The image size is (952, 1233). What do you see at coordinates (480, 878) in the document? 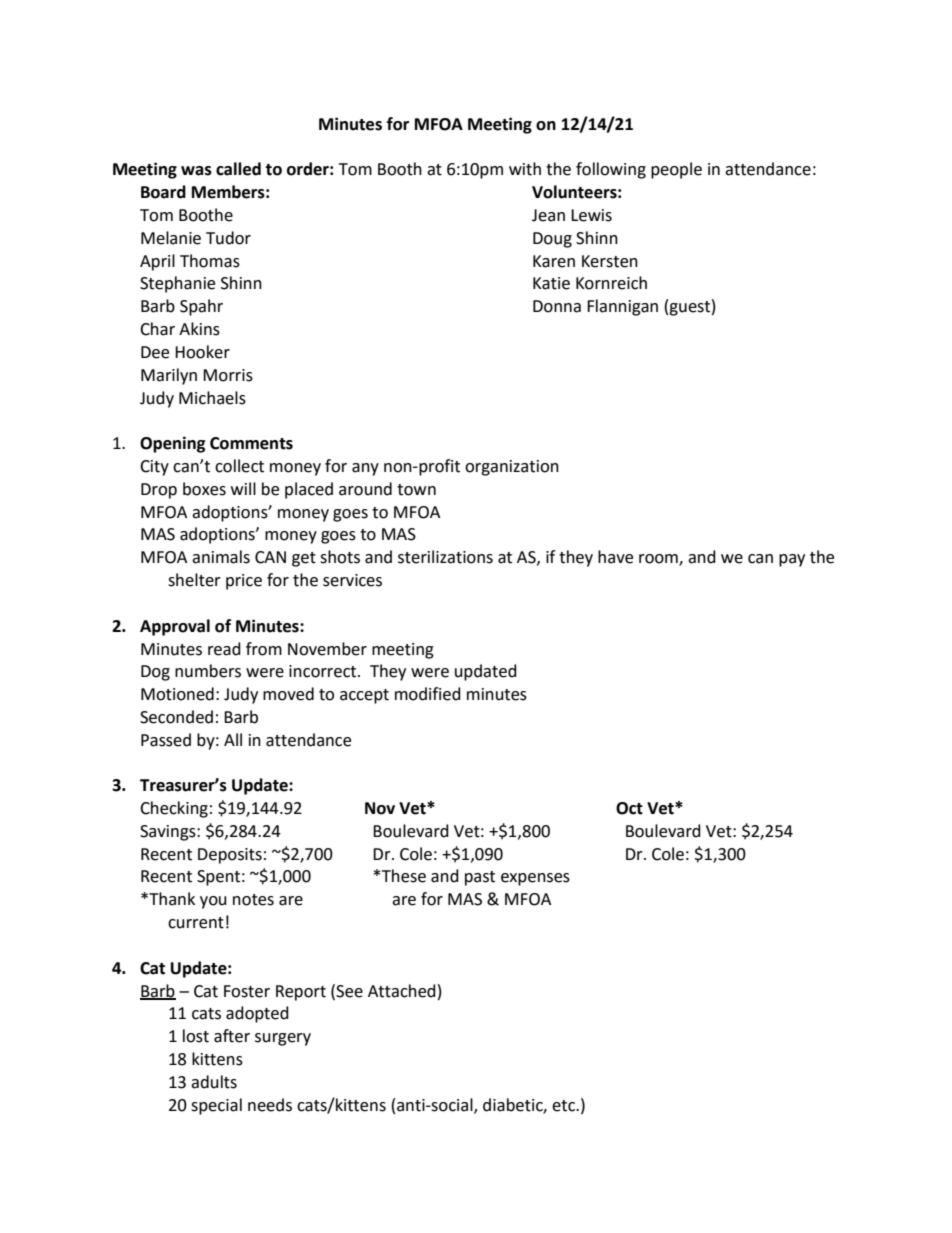
I see `past` at bounding box center [480, 878].
